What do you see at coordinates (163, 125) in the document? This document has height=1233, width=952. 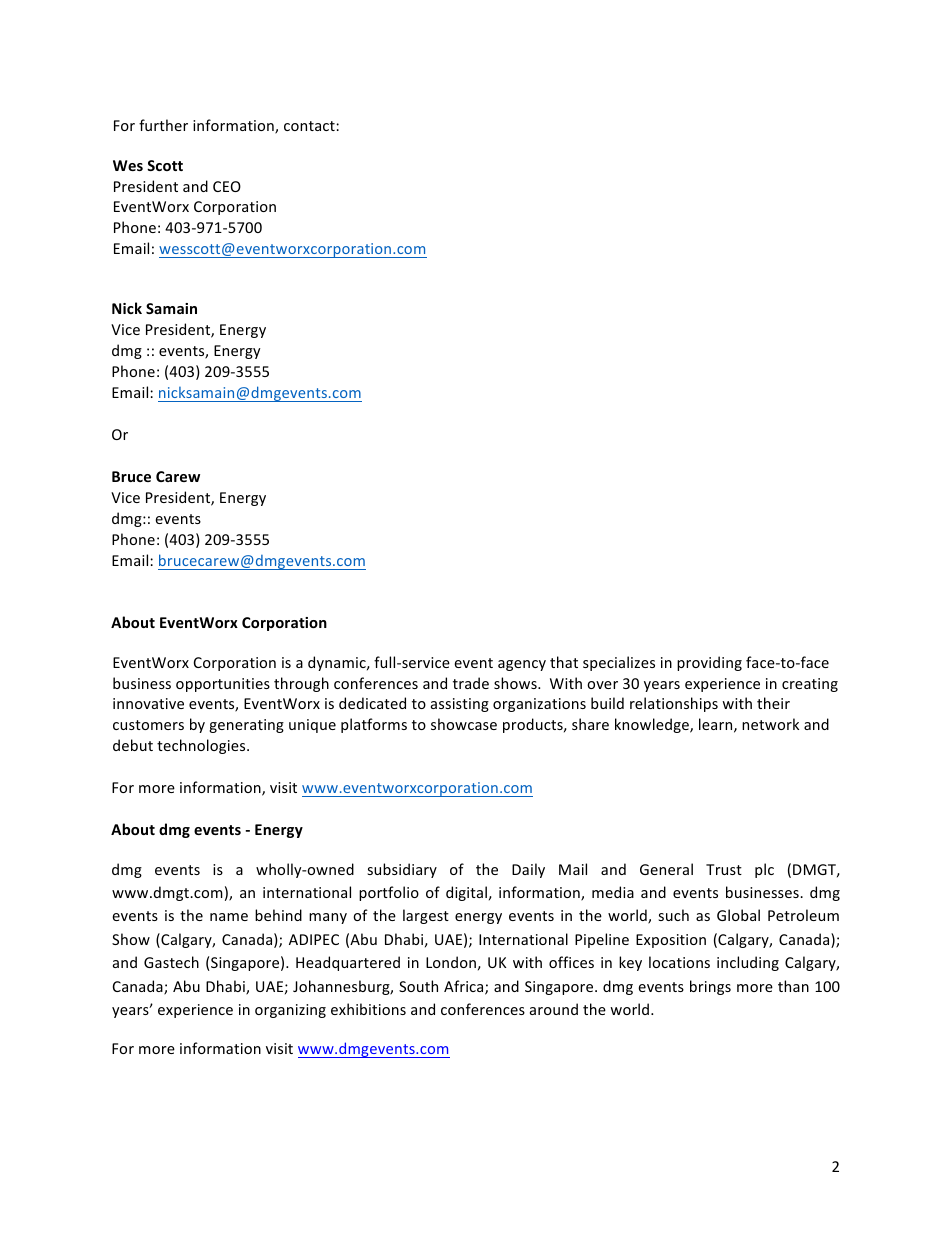 I see `further` at bounding box center [163, 125].
